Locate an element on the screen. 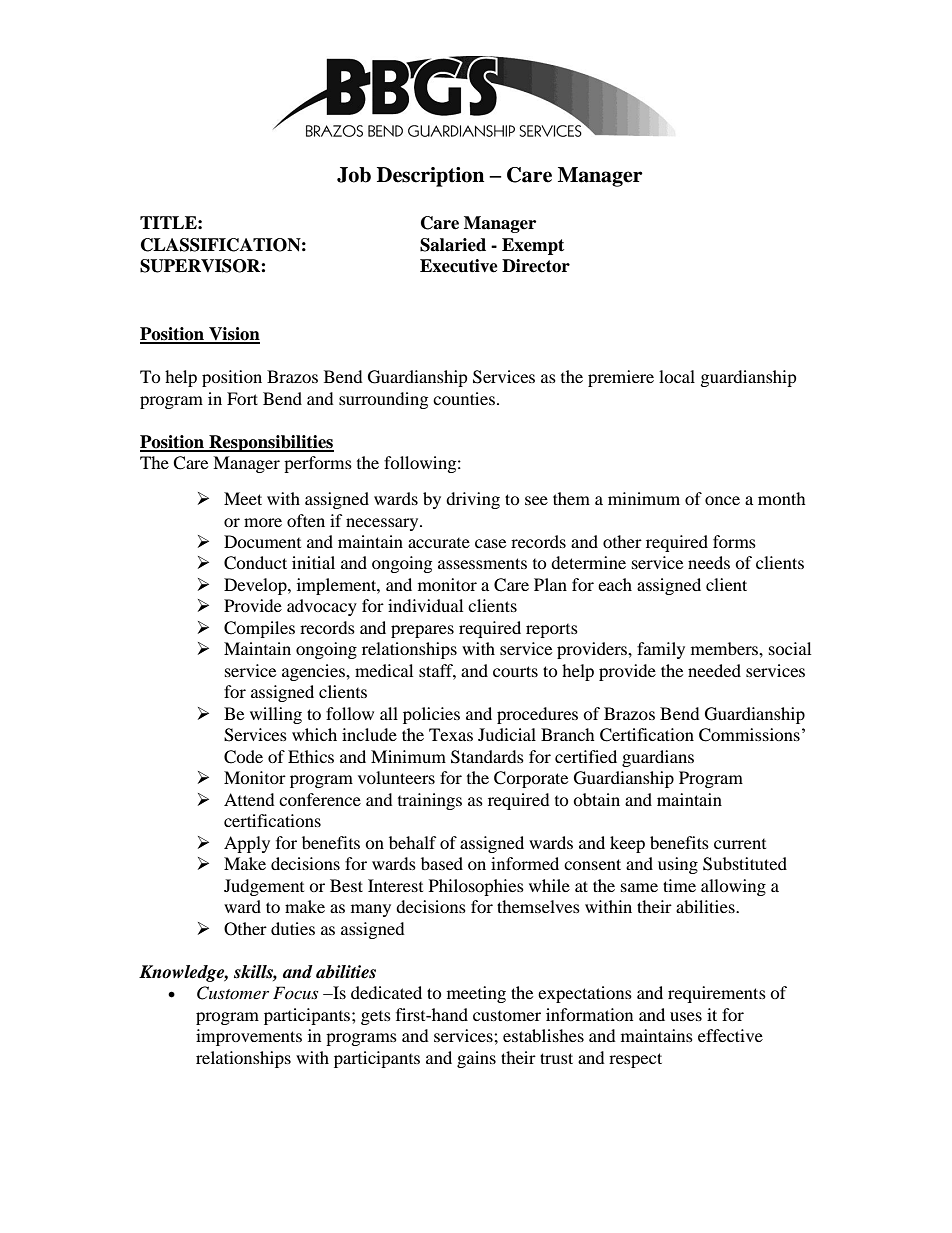 The image size is (952, 1233). Director is located at coordinates (536, 266).
